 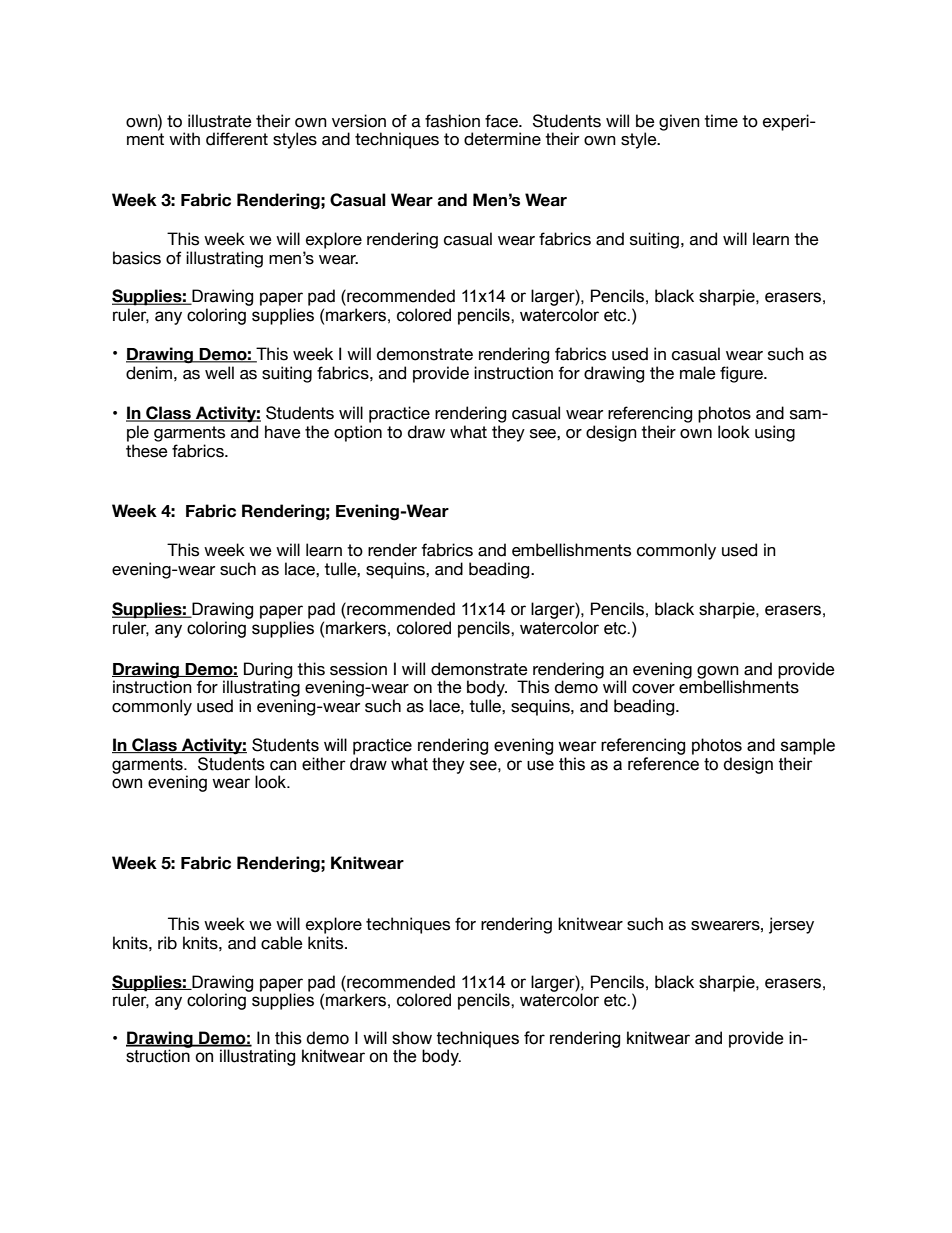 What do you see at coordinates (358, 433) in the page?
I see `option` at bounding box center [358, 433].
